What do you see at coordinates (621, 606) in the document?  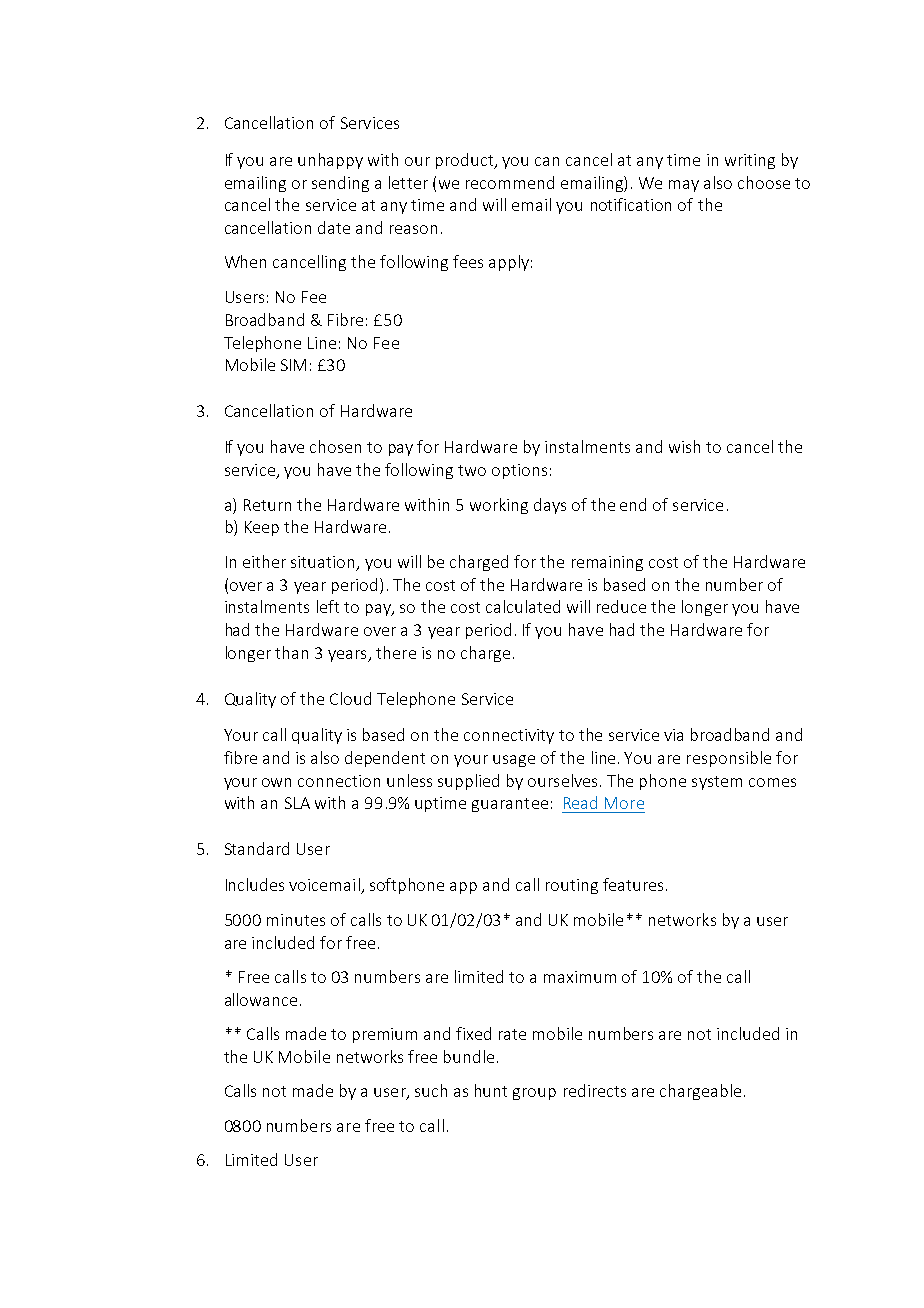 I see `reduce` at bounding box center [621, 606].
